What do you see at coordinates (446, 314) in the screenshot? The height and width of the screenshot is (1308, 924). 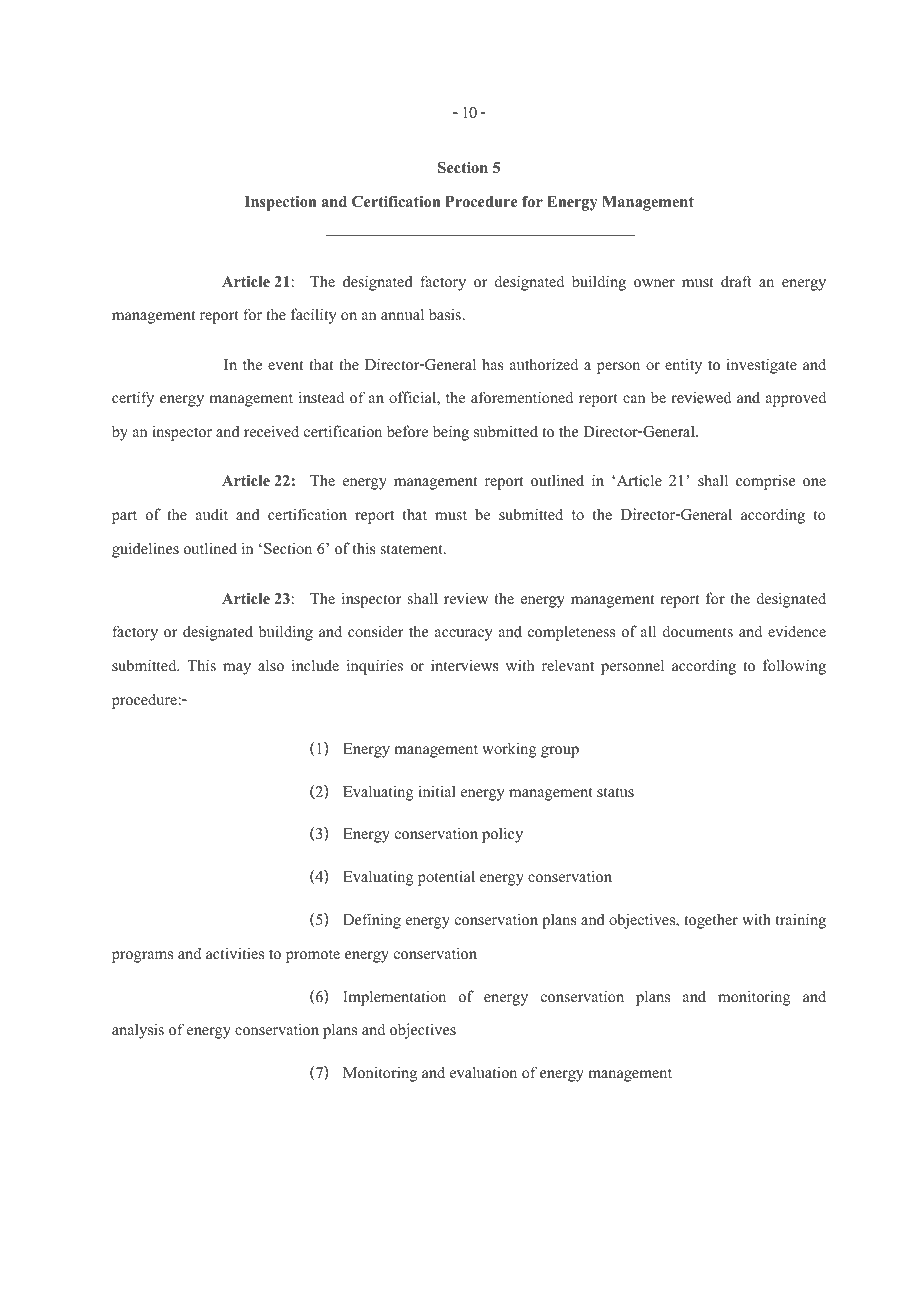 I see `basis` at bounding box center [446, 314].
